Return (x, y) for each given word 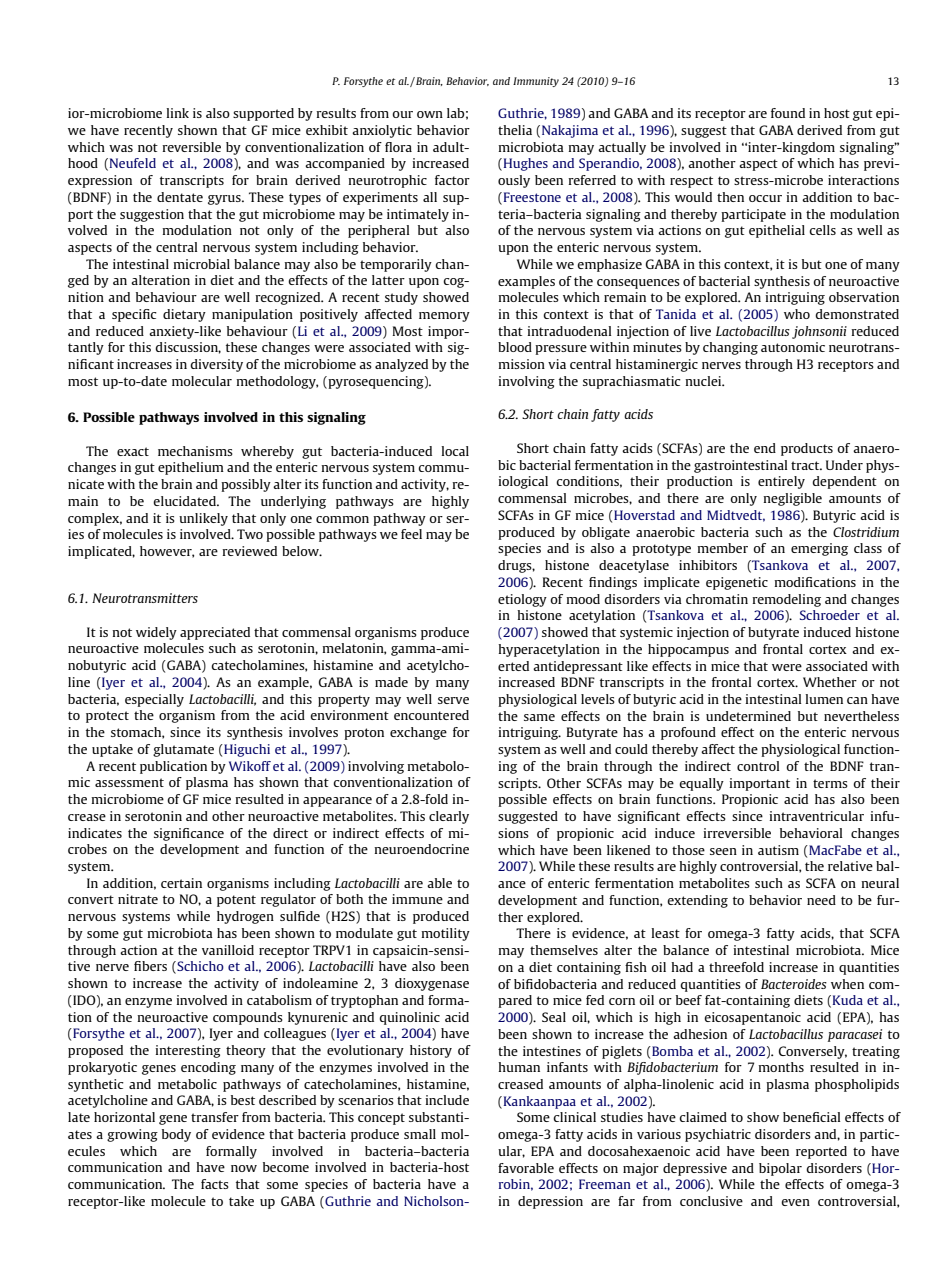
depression (550, 1202)
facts (215, 1184)
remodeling (786, 600)
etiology (522, 600)
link (177, 113)
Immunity (536, 82)
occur (765, 198)
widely (156, 633)
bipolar (780, 1169)
